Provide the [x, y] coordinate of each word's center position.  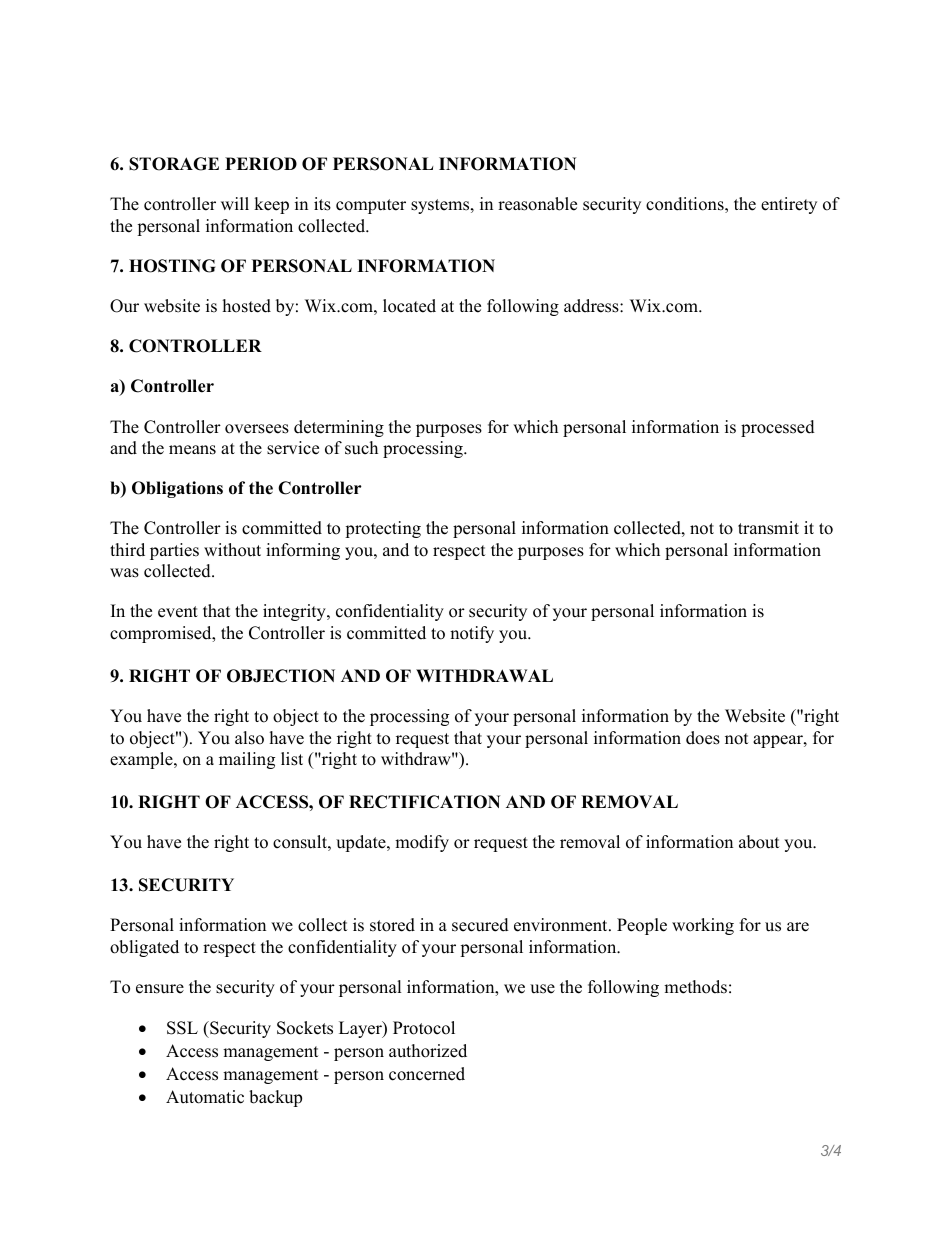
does [703, 738]
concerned [427, 1074]
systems [441, 206]
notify [472, 634]
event [178, 612]
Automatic [205, 1097]
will [235, 203]
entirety [789, 205]
